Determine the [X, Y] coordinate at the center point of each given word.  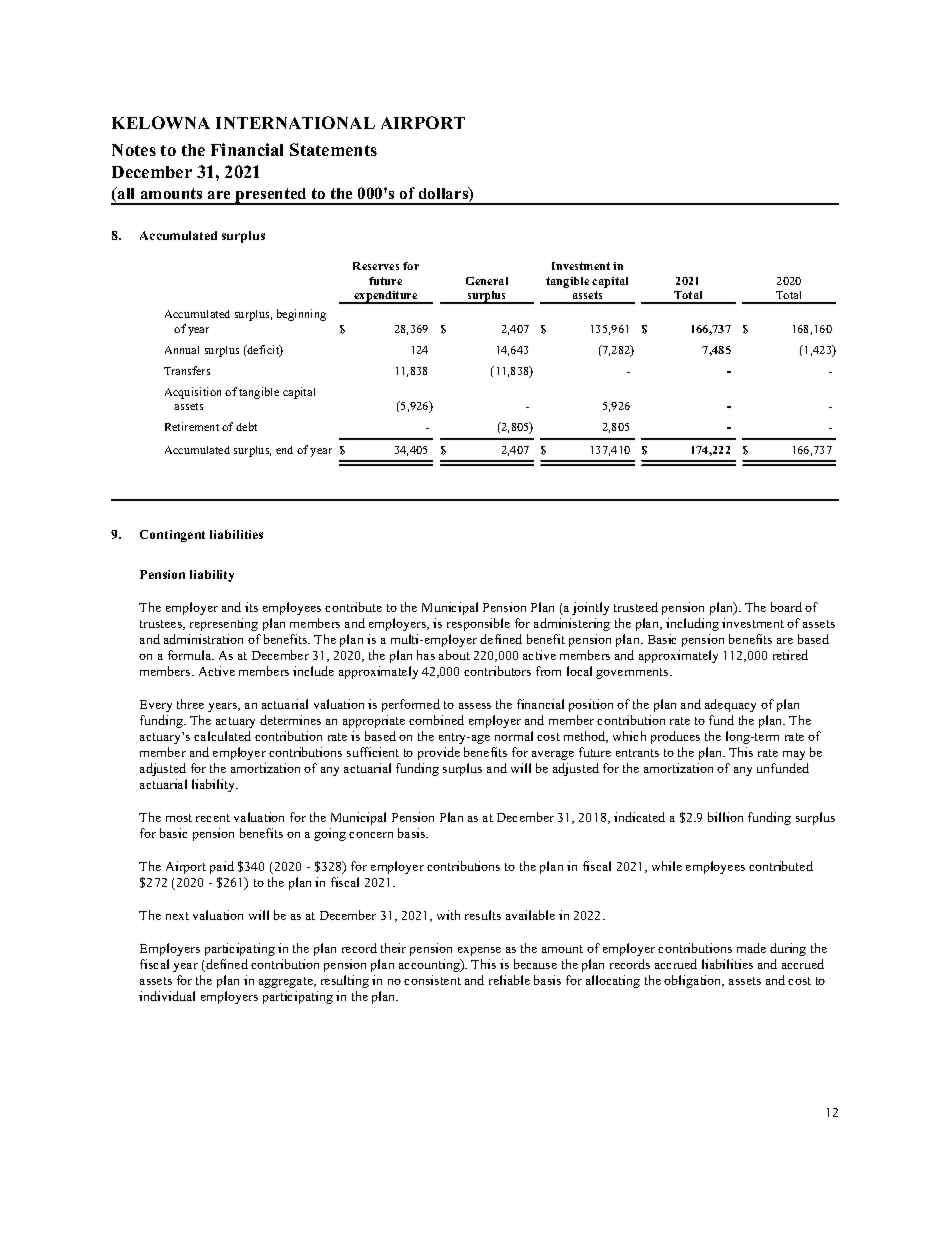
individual [167, 996]
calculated [222, 736]
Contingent [172, 536]
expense [479, 951]
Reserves [376, 266]
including [692, 624]
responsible [478, 624]
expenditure [386, 297]
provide [439, 753]
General [487, 281]
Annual [182, 350]
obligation [694, 981]
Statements [333, 149]
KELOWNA [161, 122]
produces [675, 737]
